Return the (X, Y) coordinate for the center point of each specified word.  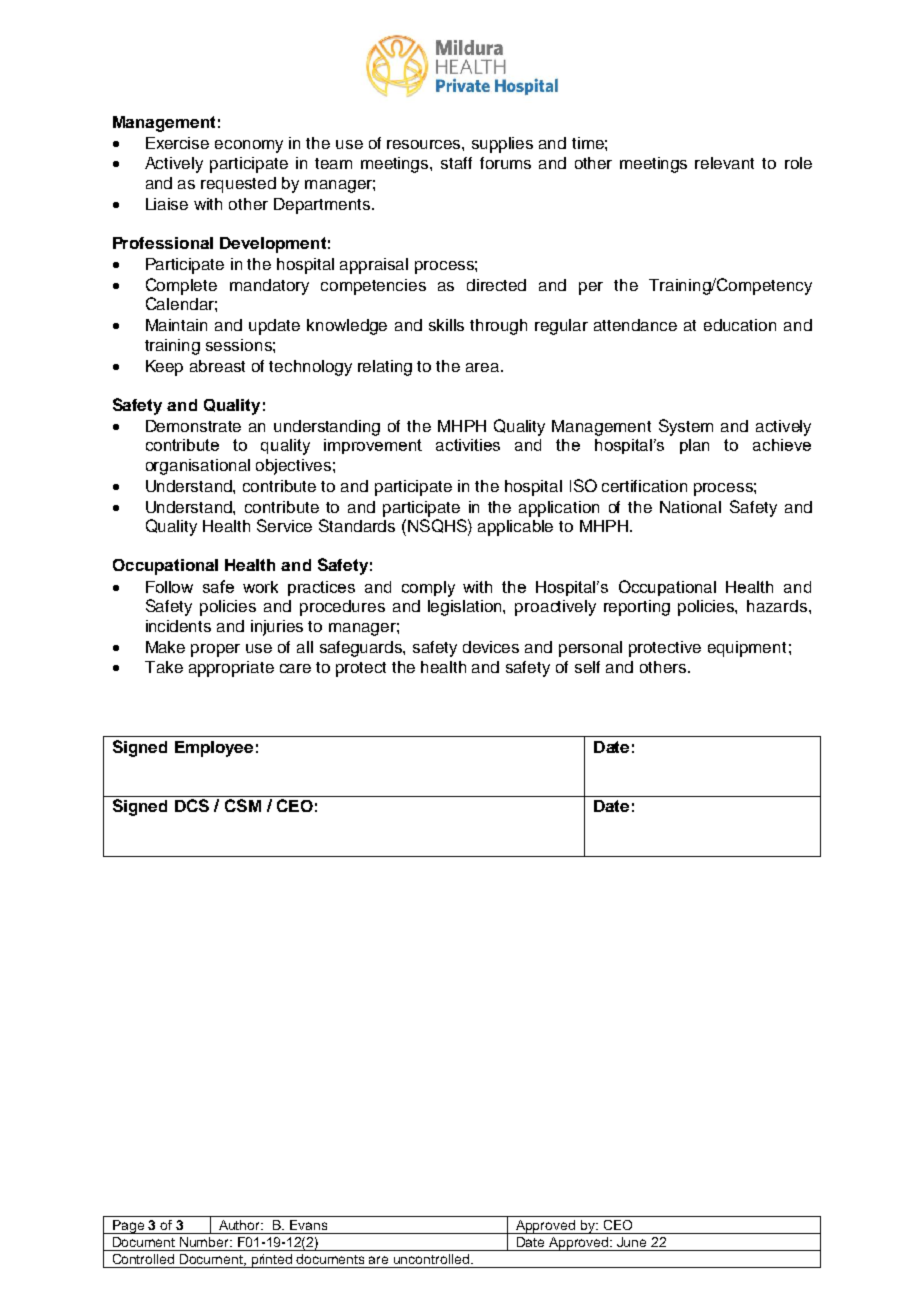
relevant (724, 163)
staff (456, 163)
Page (128, 1227)
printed (272, 1261)
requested (238, 185)
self (587, 667)
